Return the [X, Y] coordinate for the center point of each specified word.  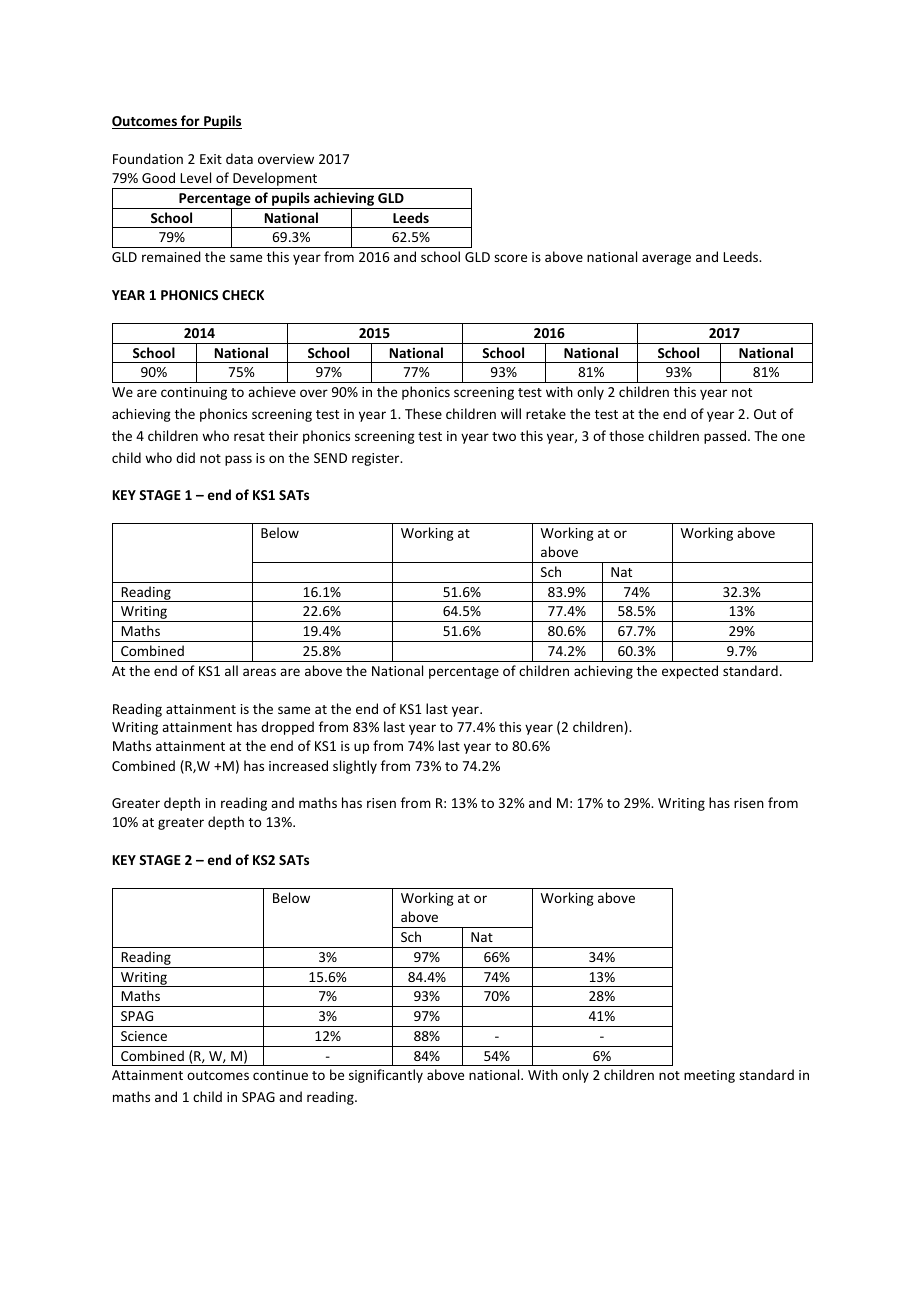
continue [280, 1075]
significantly [386, 1076]
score [510, 258]
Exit [211, 159]
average [666, 259]
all [231, 670]
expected [690, 672]
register [377, 459]
